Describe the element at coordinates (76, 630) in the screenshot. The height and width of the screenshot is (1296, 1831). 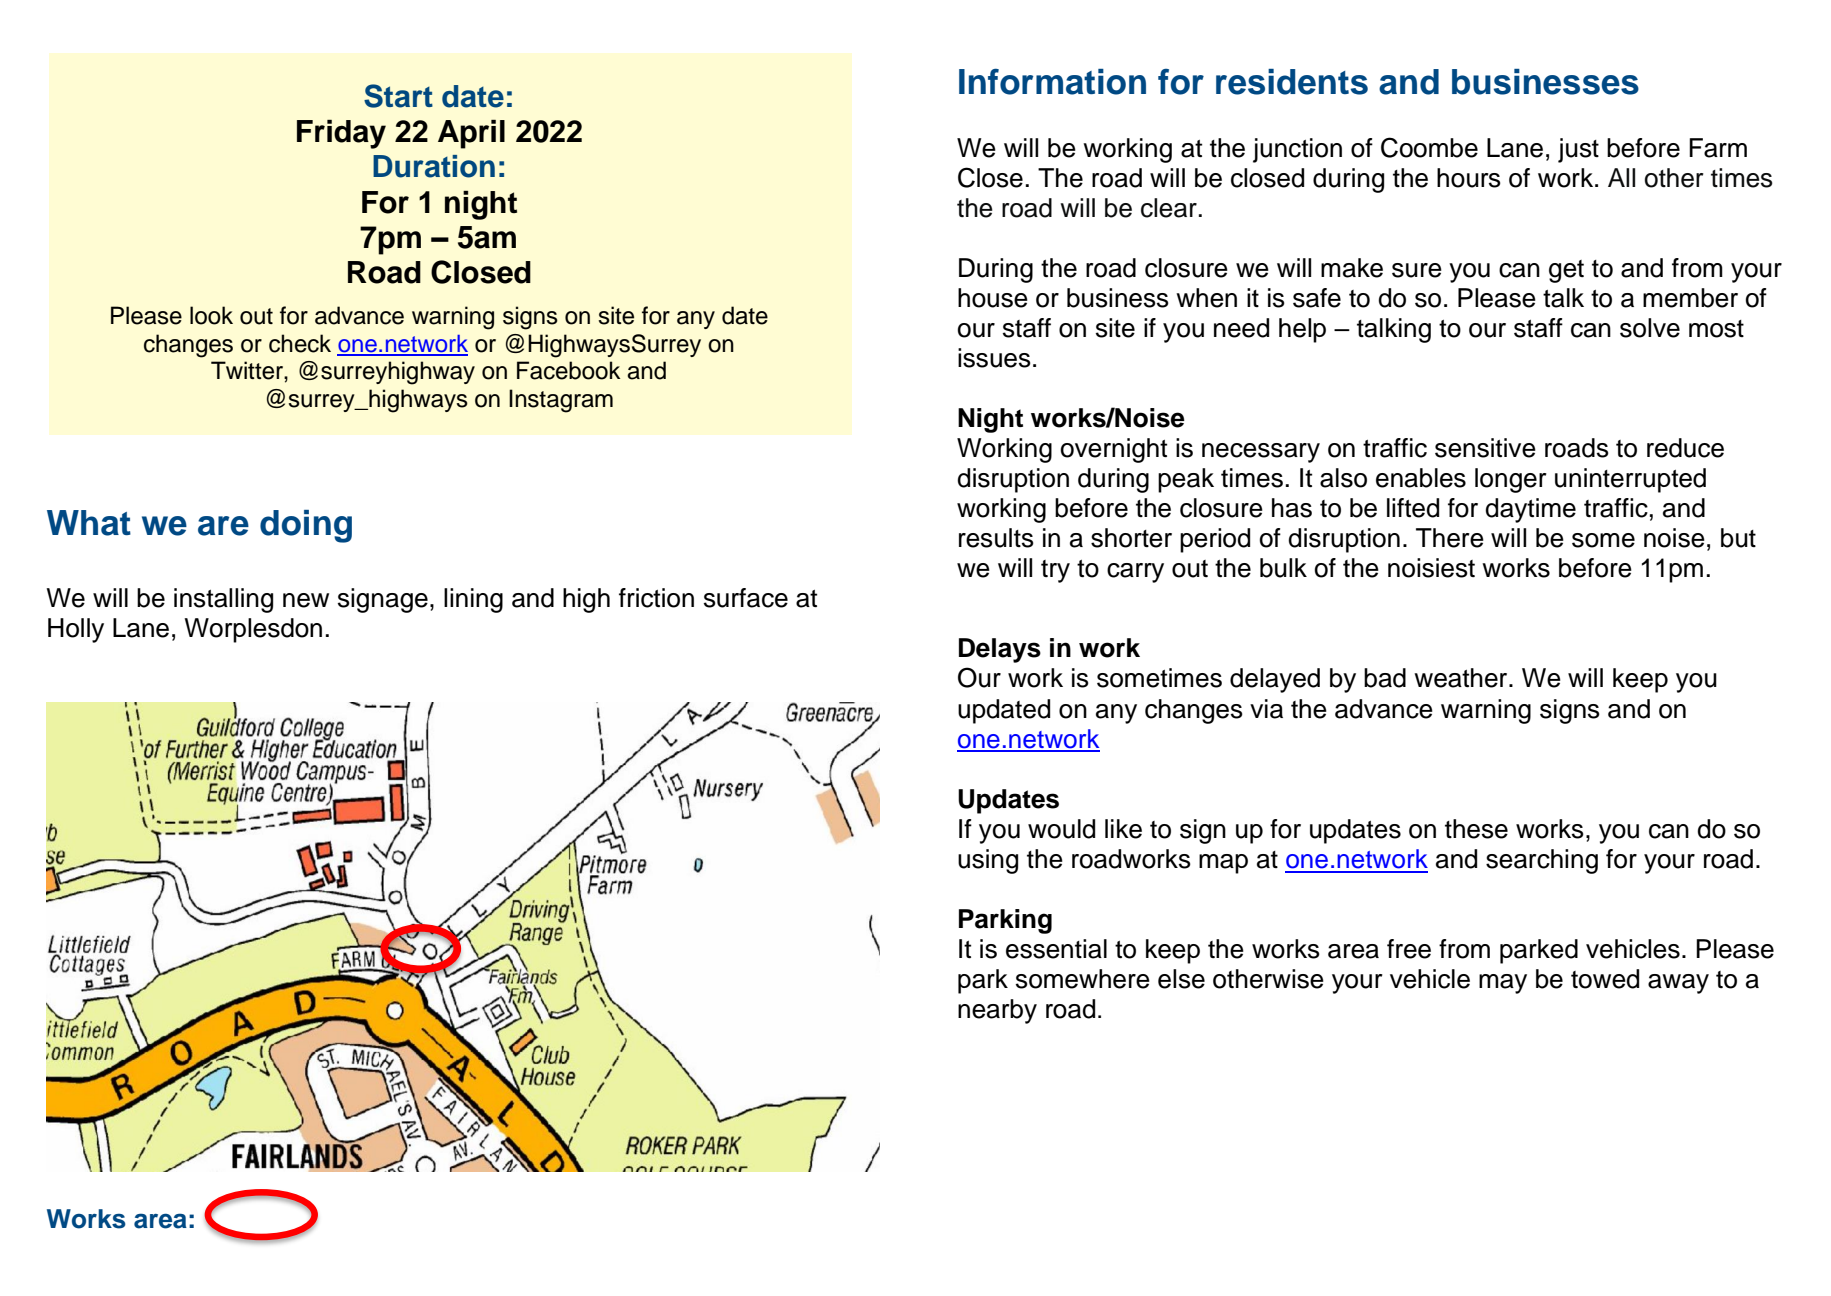
I see `Holly` at that location.
